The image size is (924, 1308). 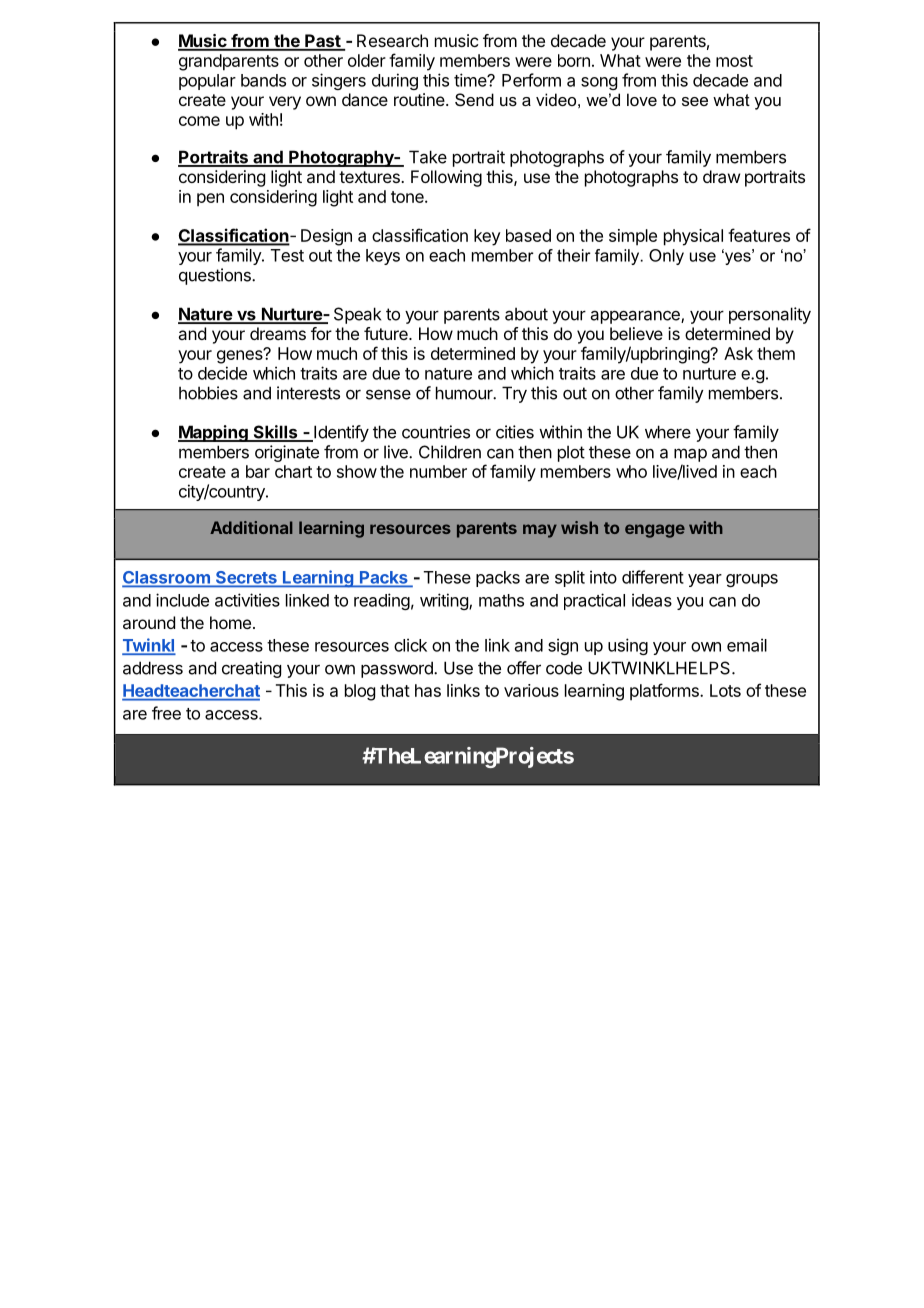 What do you see at coordinates (734, 61) in the document?
I see `most` at bounding box center [734, 61].
